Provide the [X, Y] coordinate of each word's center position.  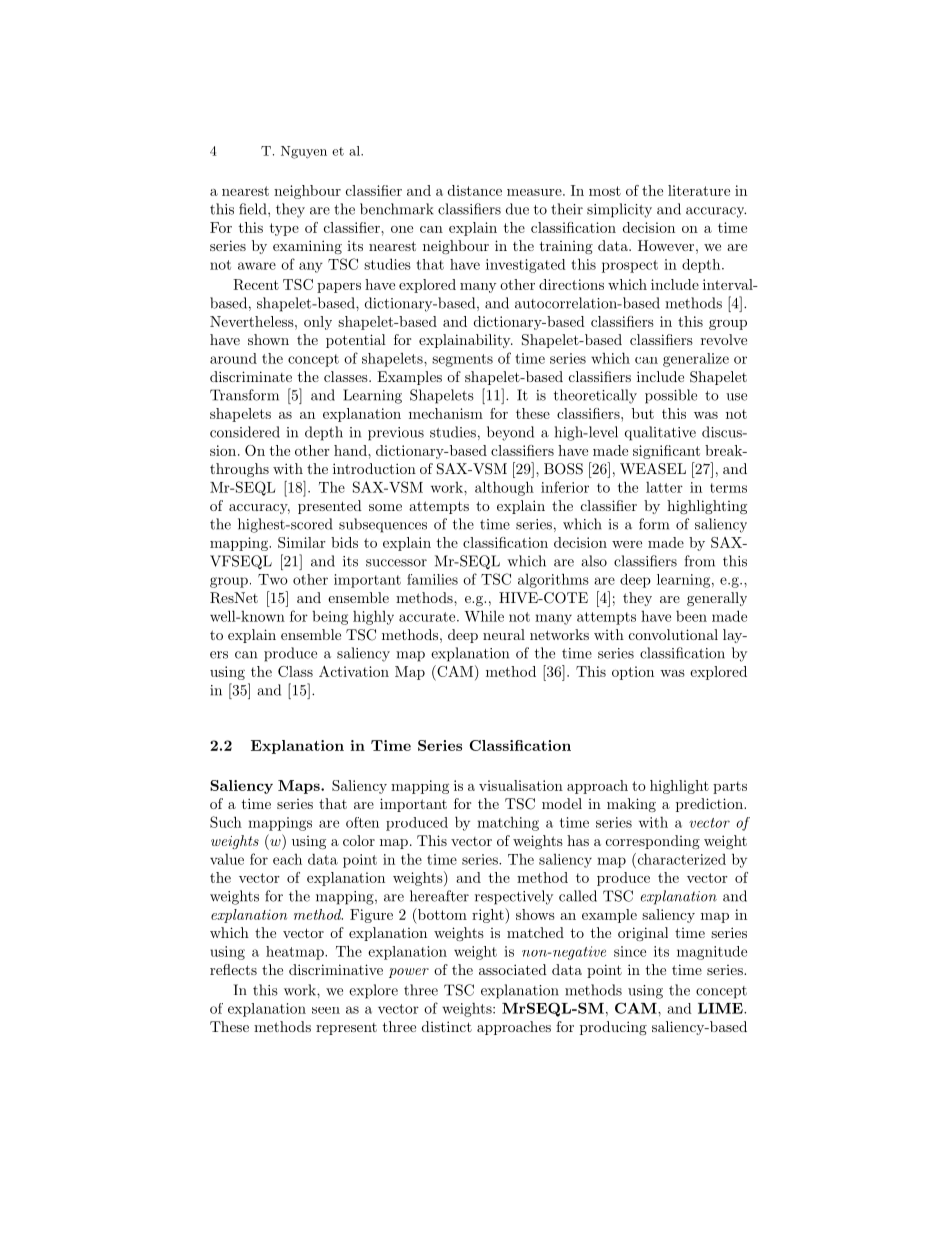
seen [326, 1010]
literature [699, 190]
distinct [447, 1026]
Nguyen [304, 152]
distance [475, 190]
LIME [721, 1008]
